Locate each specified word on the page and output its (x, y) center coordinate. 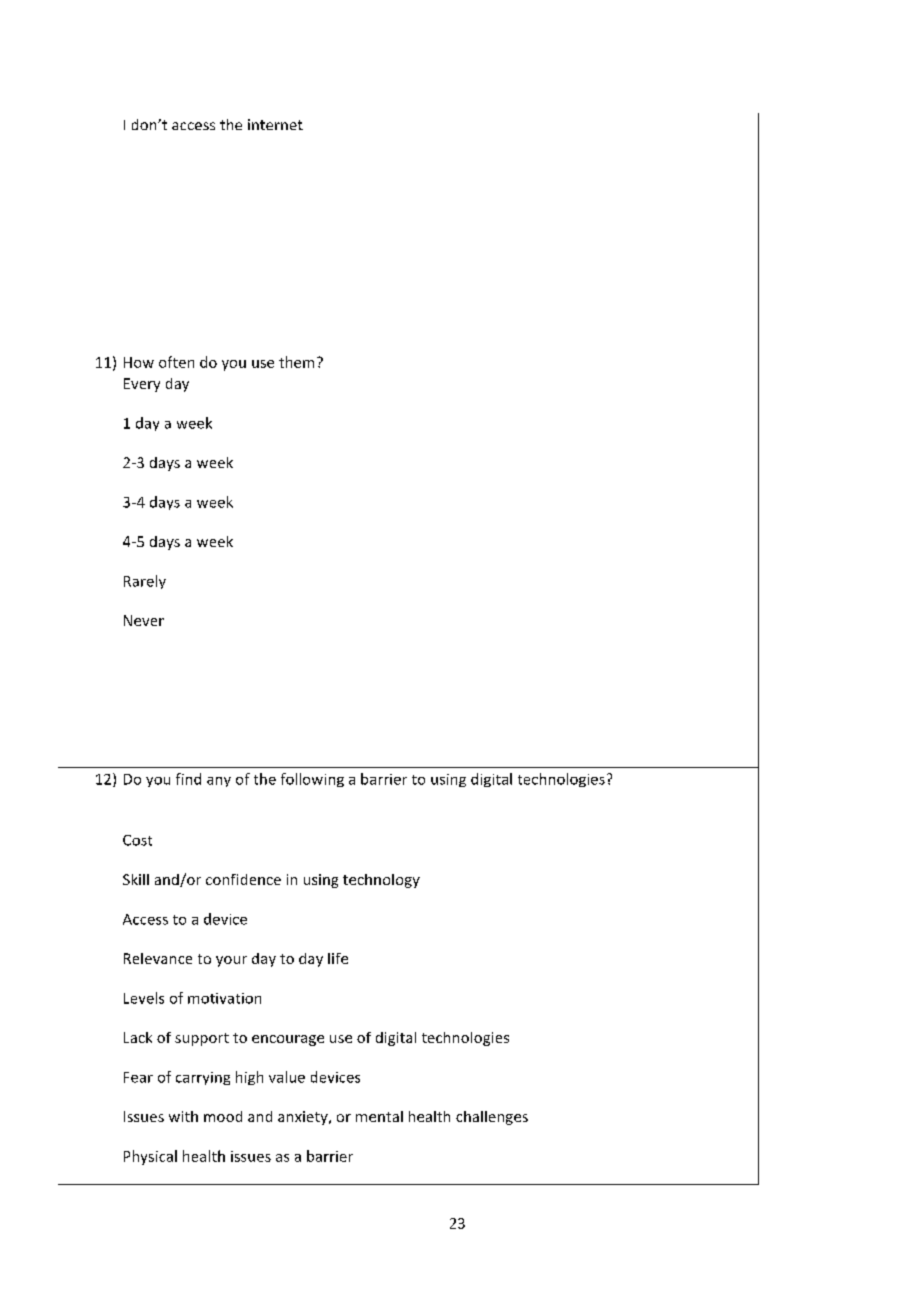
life (338, 958)
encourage (288, 1040)
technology (381, 881)
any (219, 782)
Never (144, 620)
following (312, 780)
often (176, 362)
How (139, 362)
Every (142, 385)
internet (275, 124)
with (183, 1116)
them (296, 362)
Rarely (145, 582)
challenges (492, 1118)
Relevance (158, 958)
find (188, 779)
